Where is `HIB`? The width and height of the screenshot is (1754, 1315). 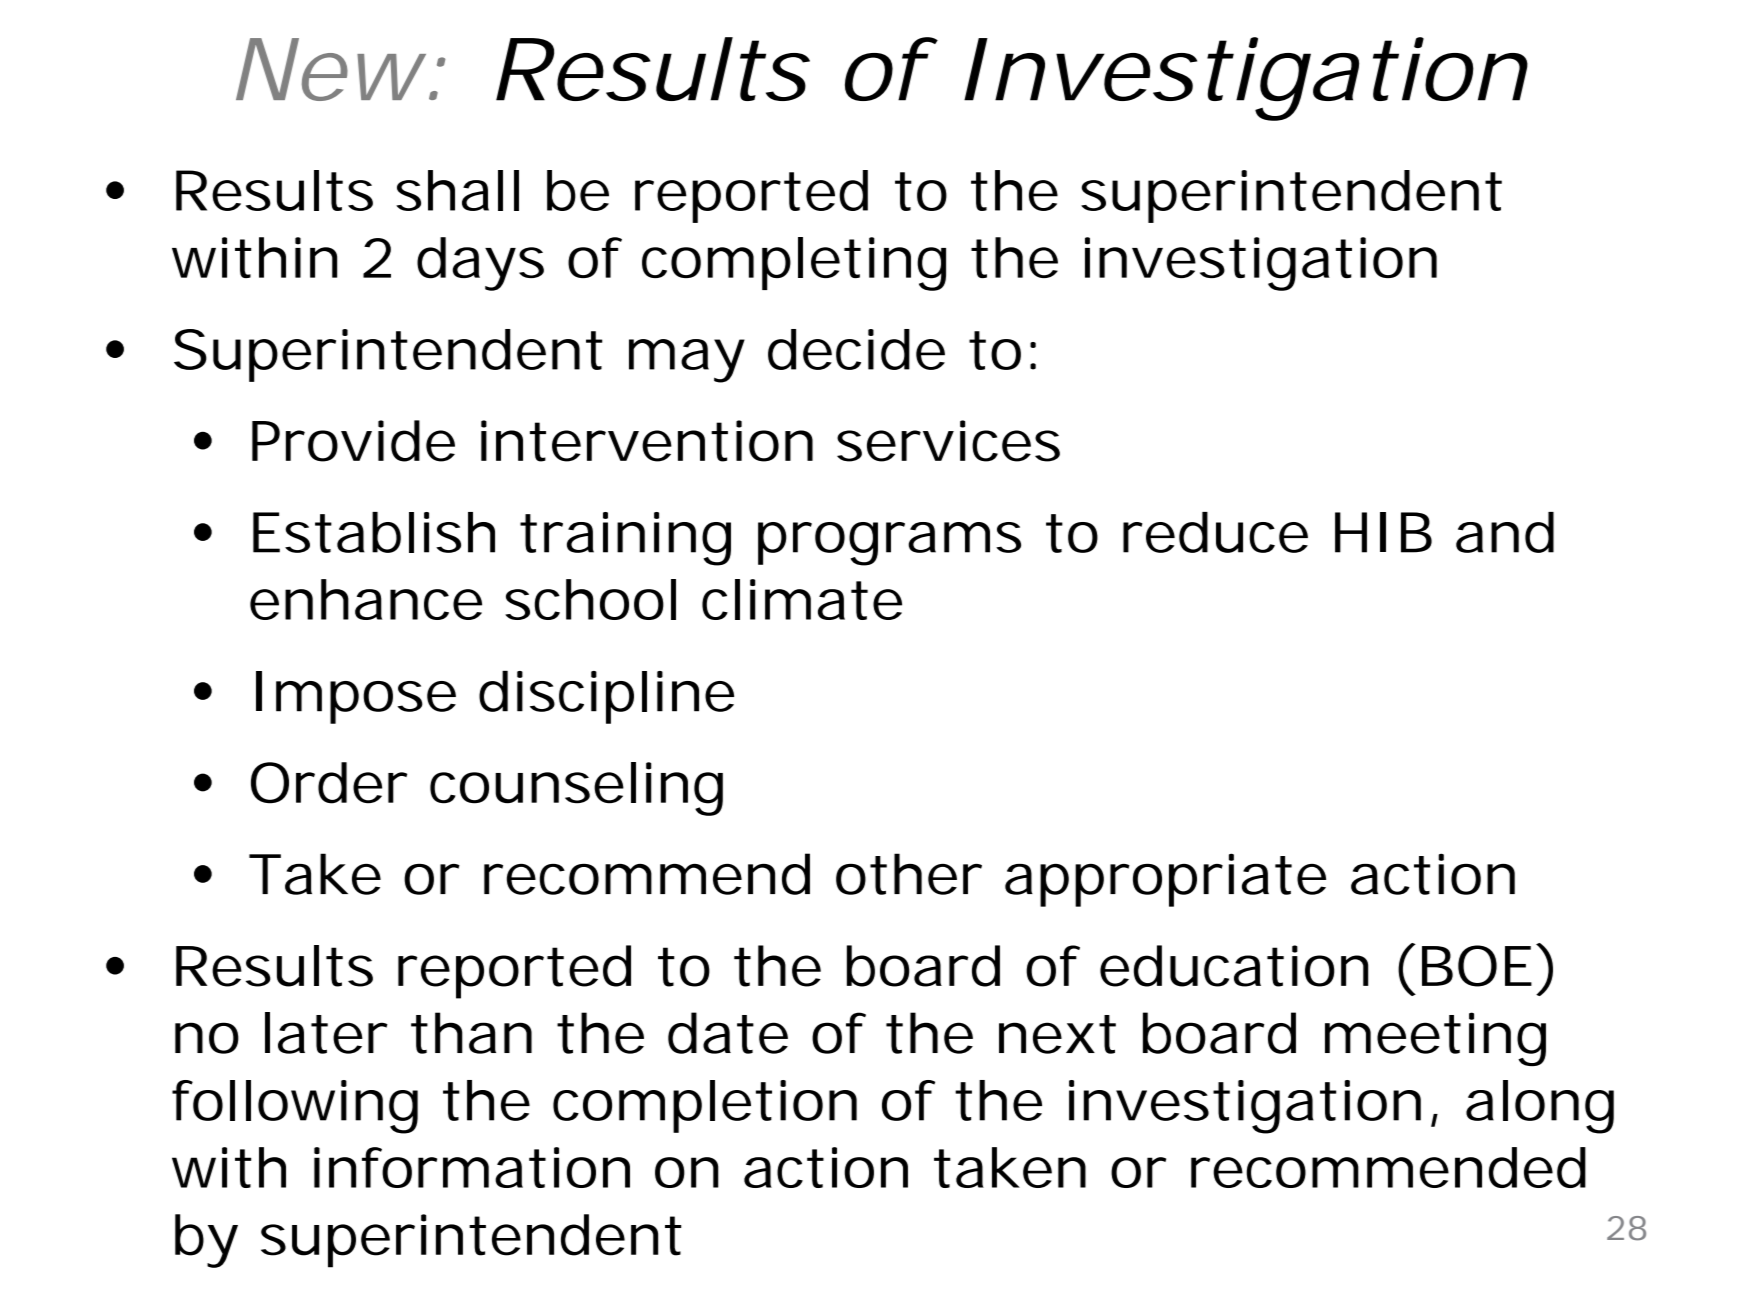 HIB is located at coordinates (1383, 532).
